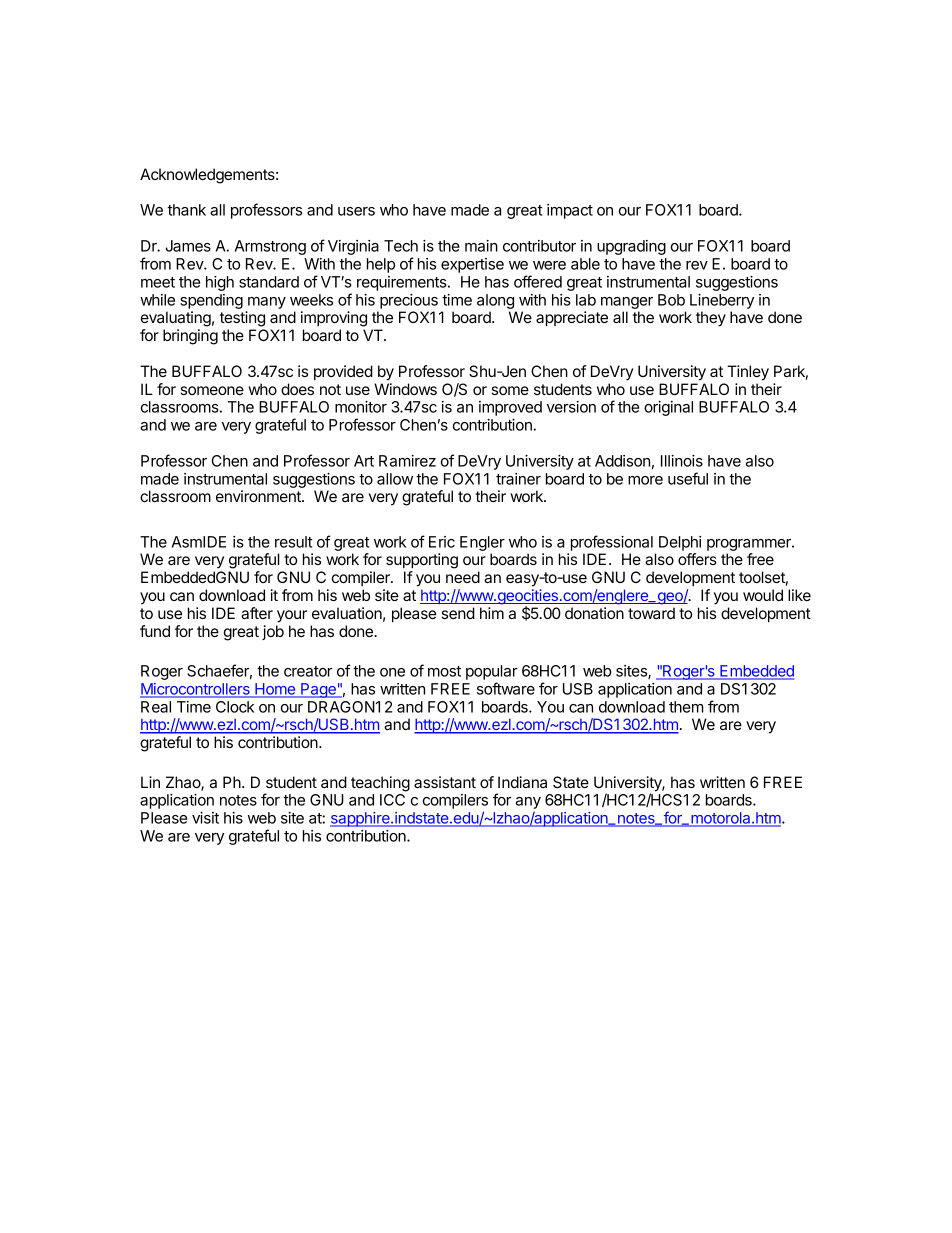  Describe the element at coordinates (668, 408) in the screenshot. I see `original` at that location.
